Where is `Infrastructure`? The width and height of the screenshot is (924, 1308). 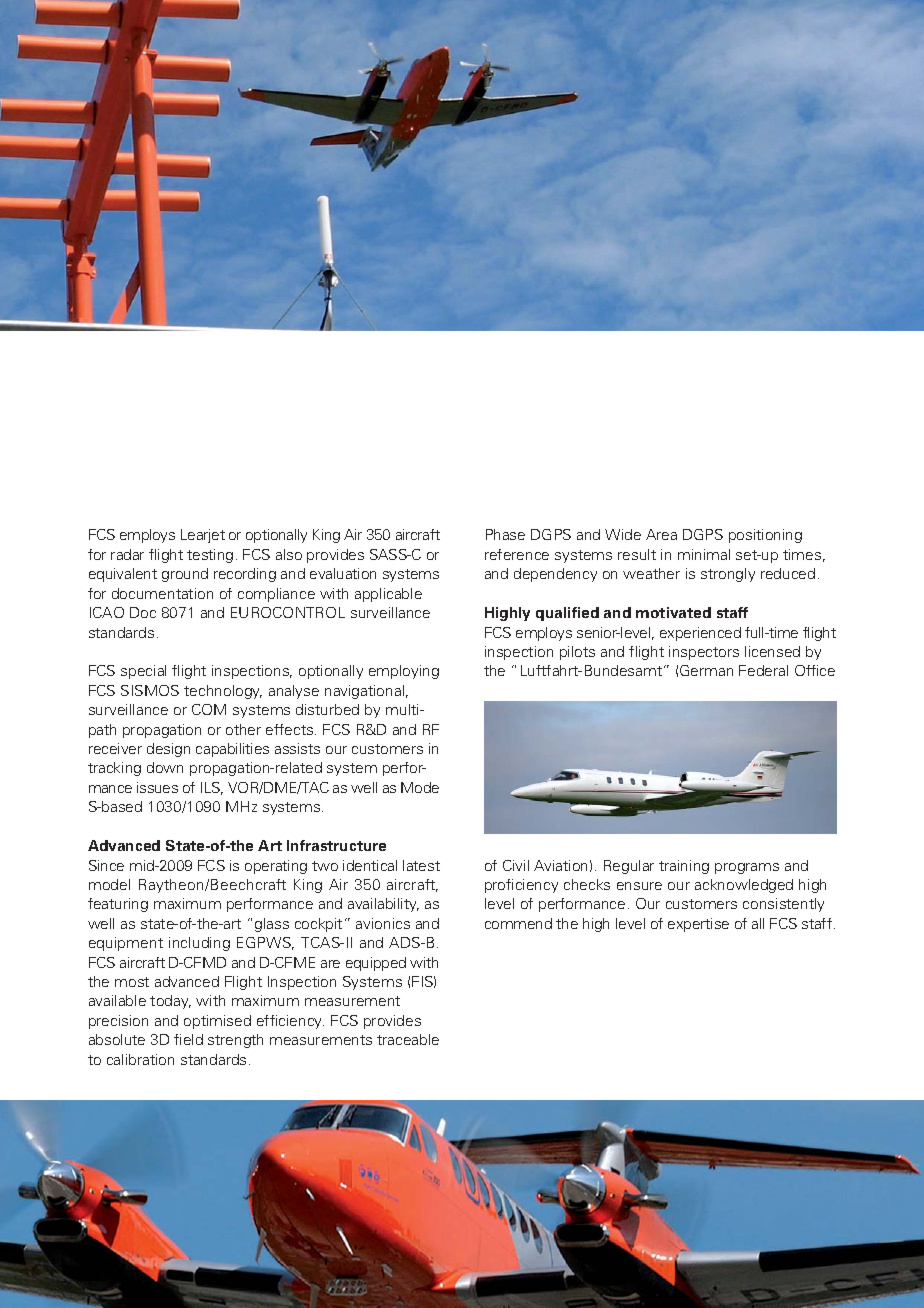
Infrastructure is located at coordinates (336, 845).
